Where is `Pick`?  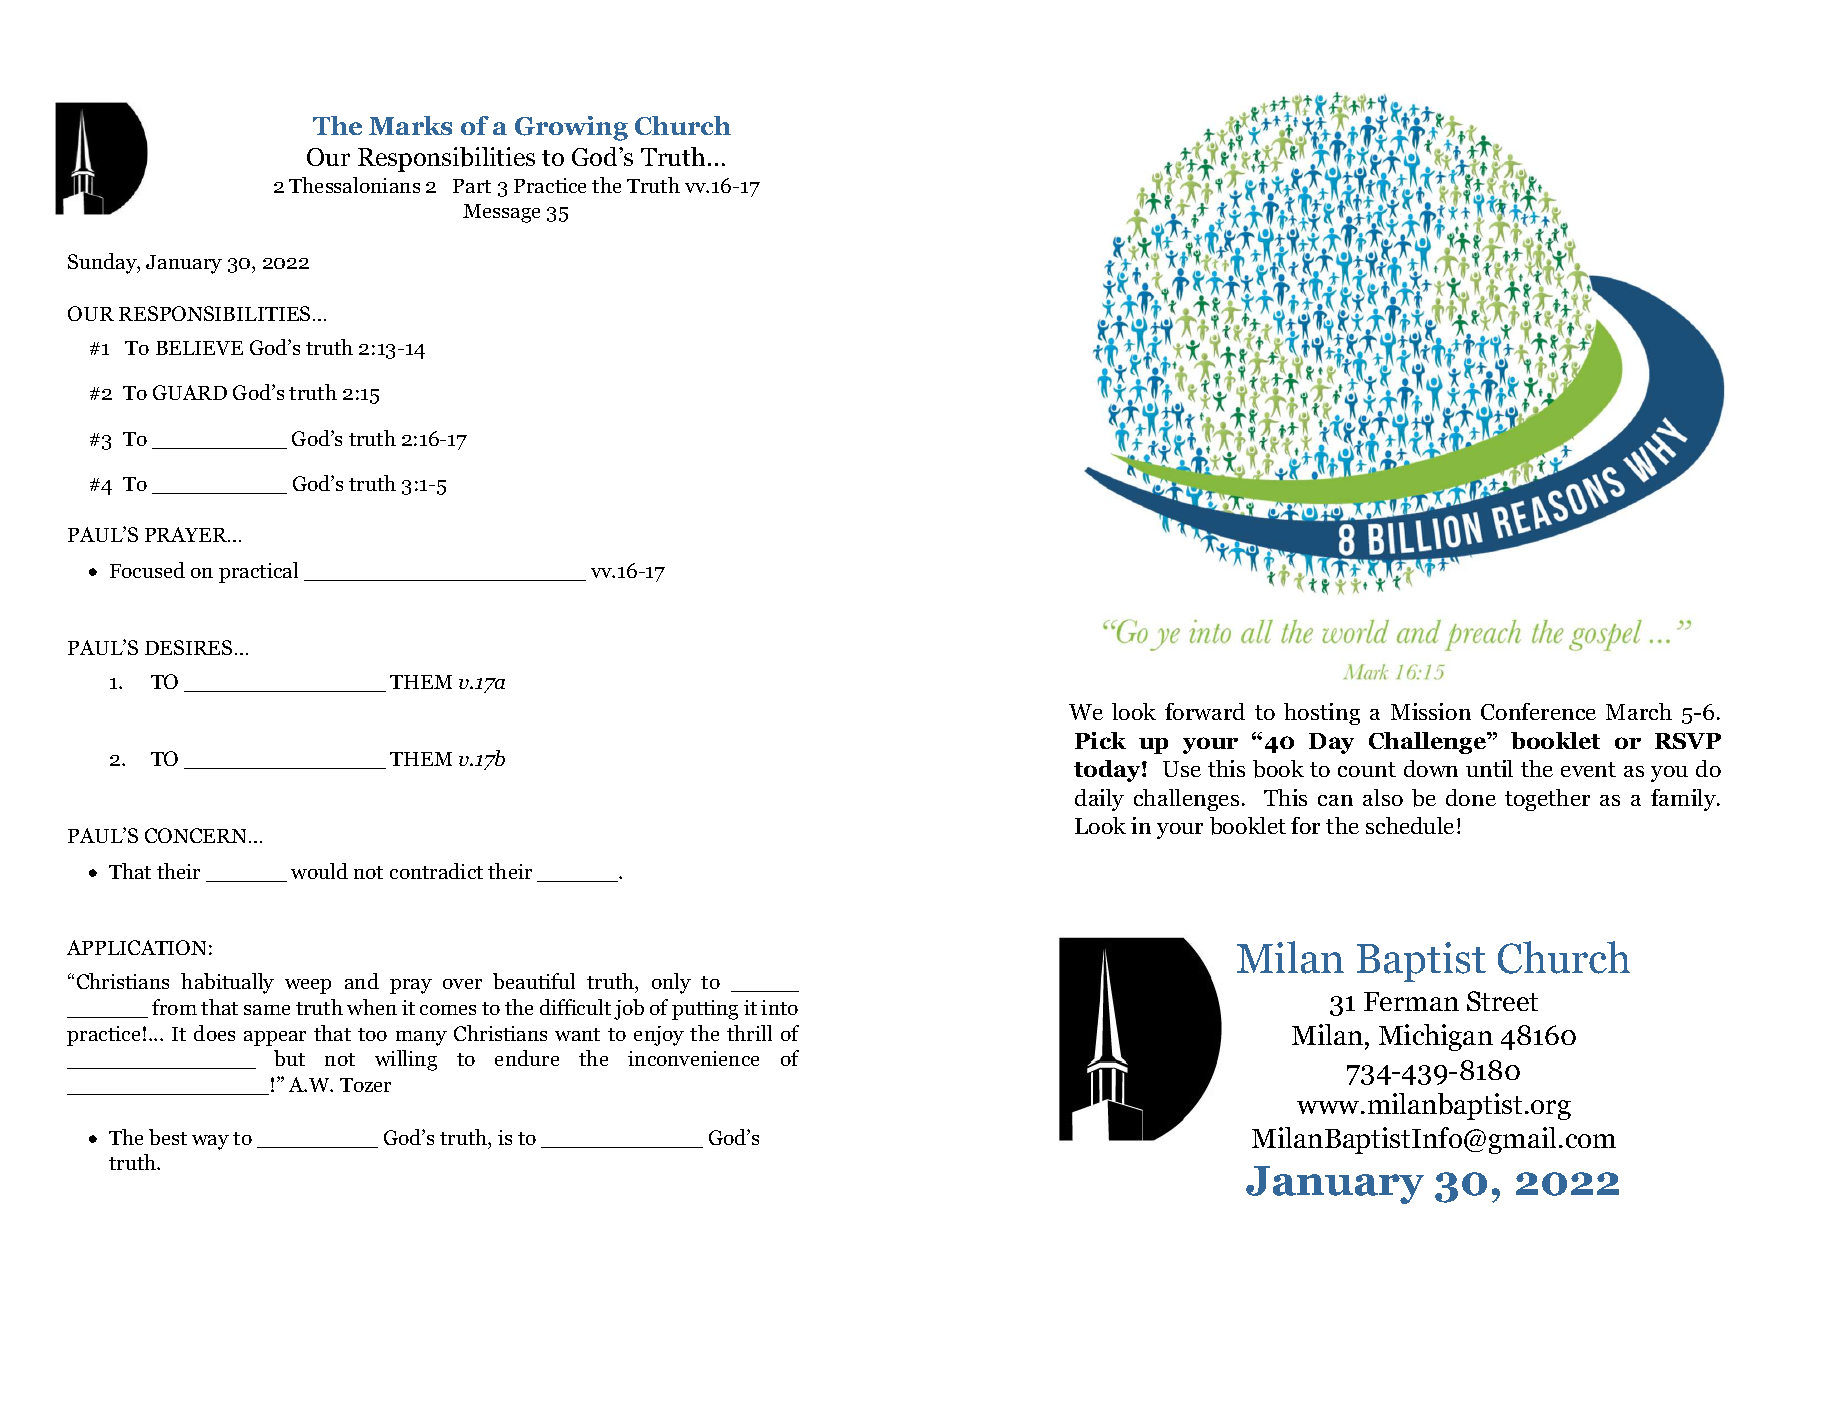
Pick is located at coordinates (1100, 740).
